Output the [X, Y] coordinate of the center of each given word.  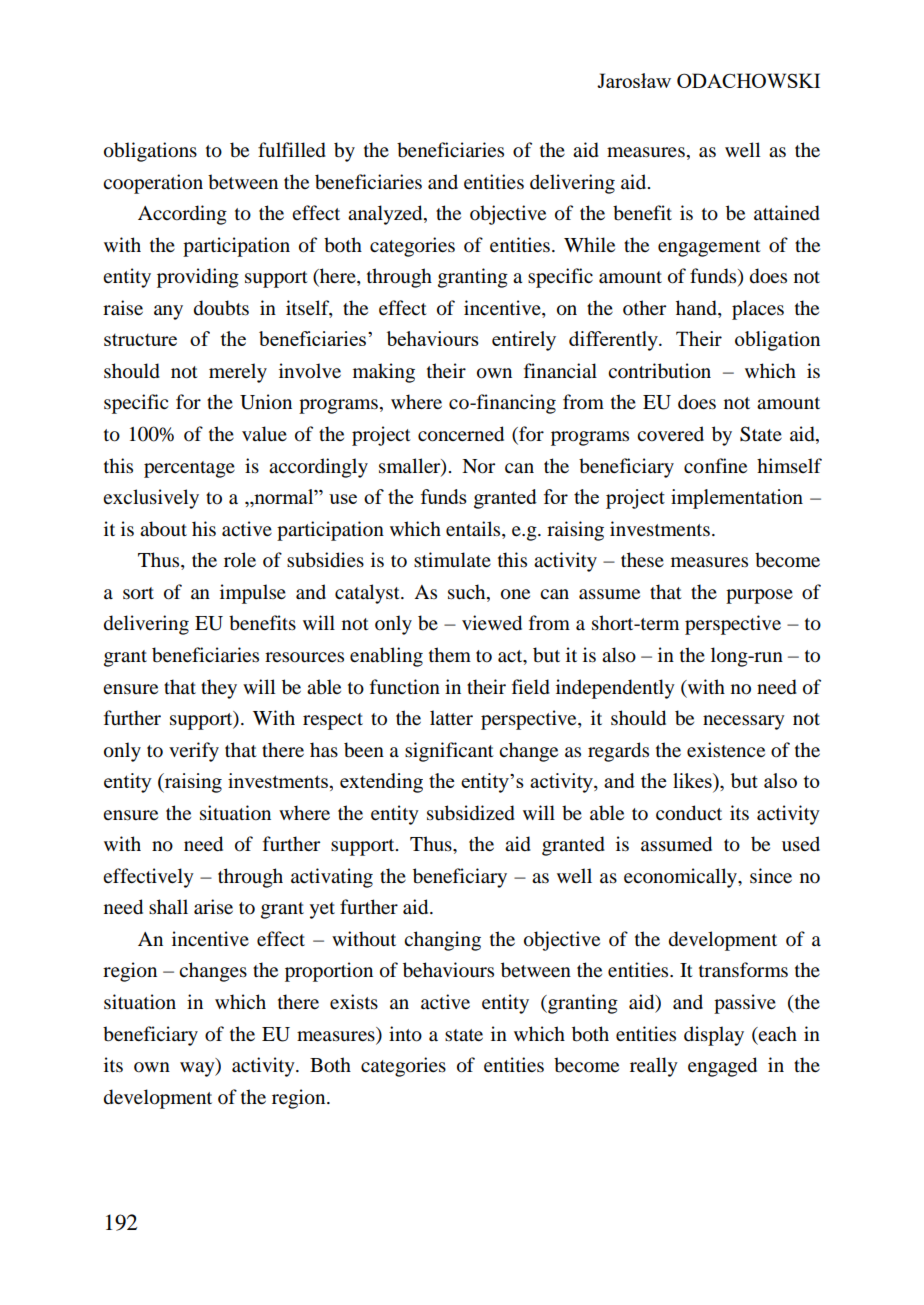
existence [726, 750]
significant [449, 752]
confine [715, 466]
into [405, 1034]
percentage [189, 469]
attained [787, 213]
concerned [461, 434]
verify [194, 752]
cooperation [153, 184]
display [714, 1036]
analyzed [386, 215]
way [198, 1069]
